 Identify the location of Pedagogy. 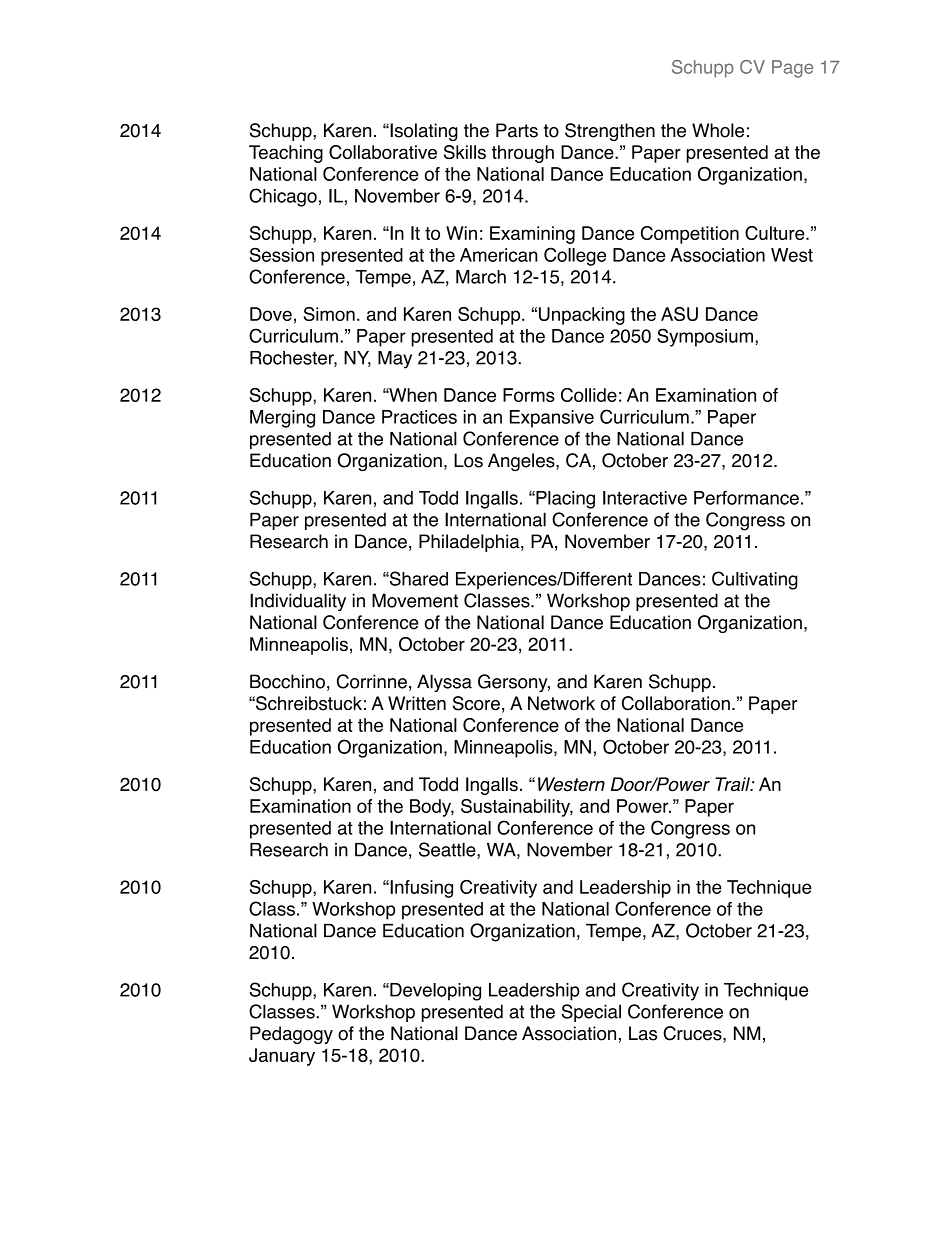
(291, 1035).
